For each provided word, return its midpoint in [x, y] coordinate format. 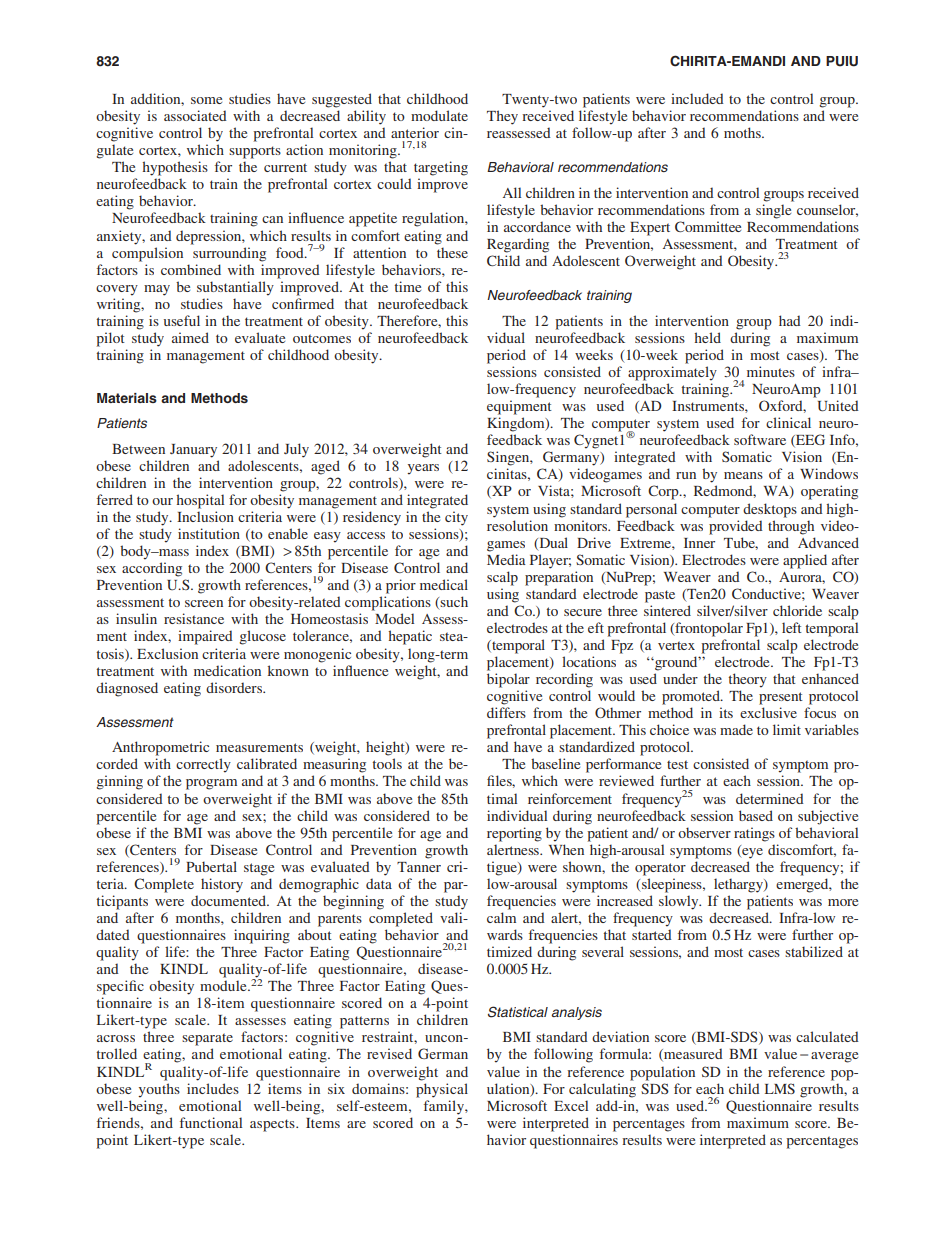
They [502, 117]
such [453, 603]
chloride [797, 610]
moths [743, 132]
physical [442, 1090]
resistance [194, 618]
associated [195, 115]
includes [213, 1088]
